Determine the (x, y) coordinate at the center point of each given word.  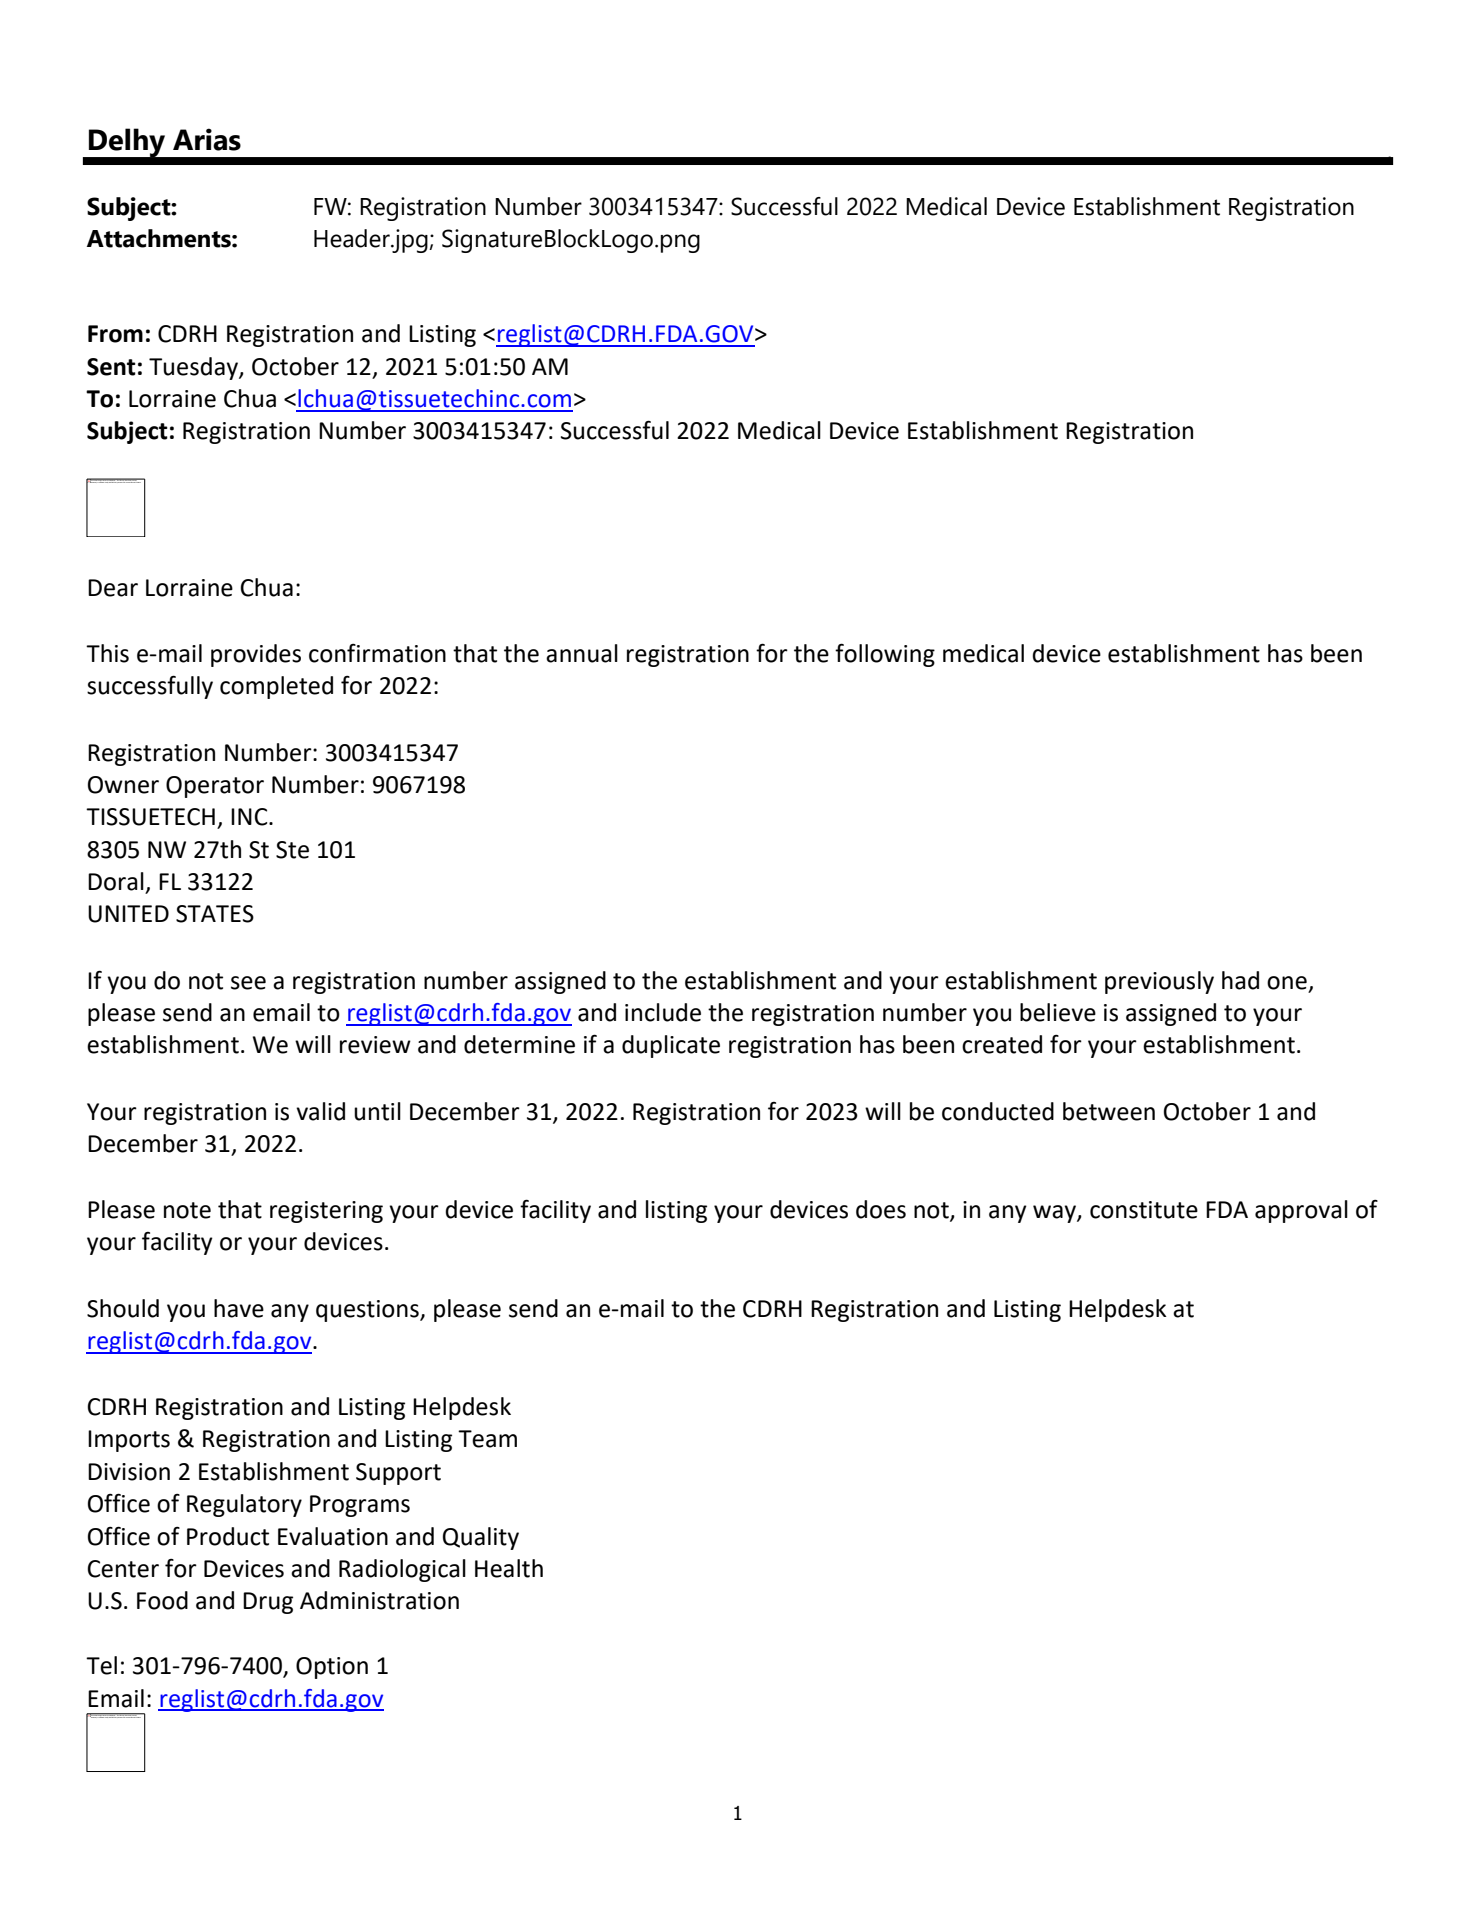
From (115, 334)
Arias (207, 139)
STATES (215, 914)
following (885, 655)
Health (509, 1568)
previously (1159, 982)
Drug (268, 1603)
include (663, 1012)
